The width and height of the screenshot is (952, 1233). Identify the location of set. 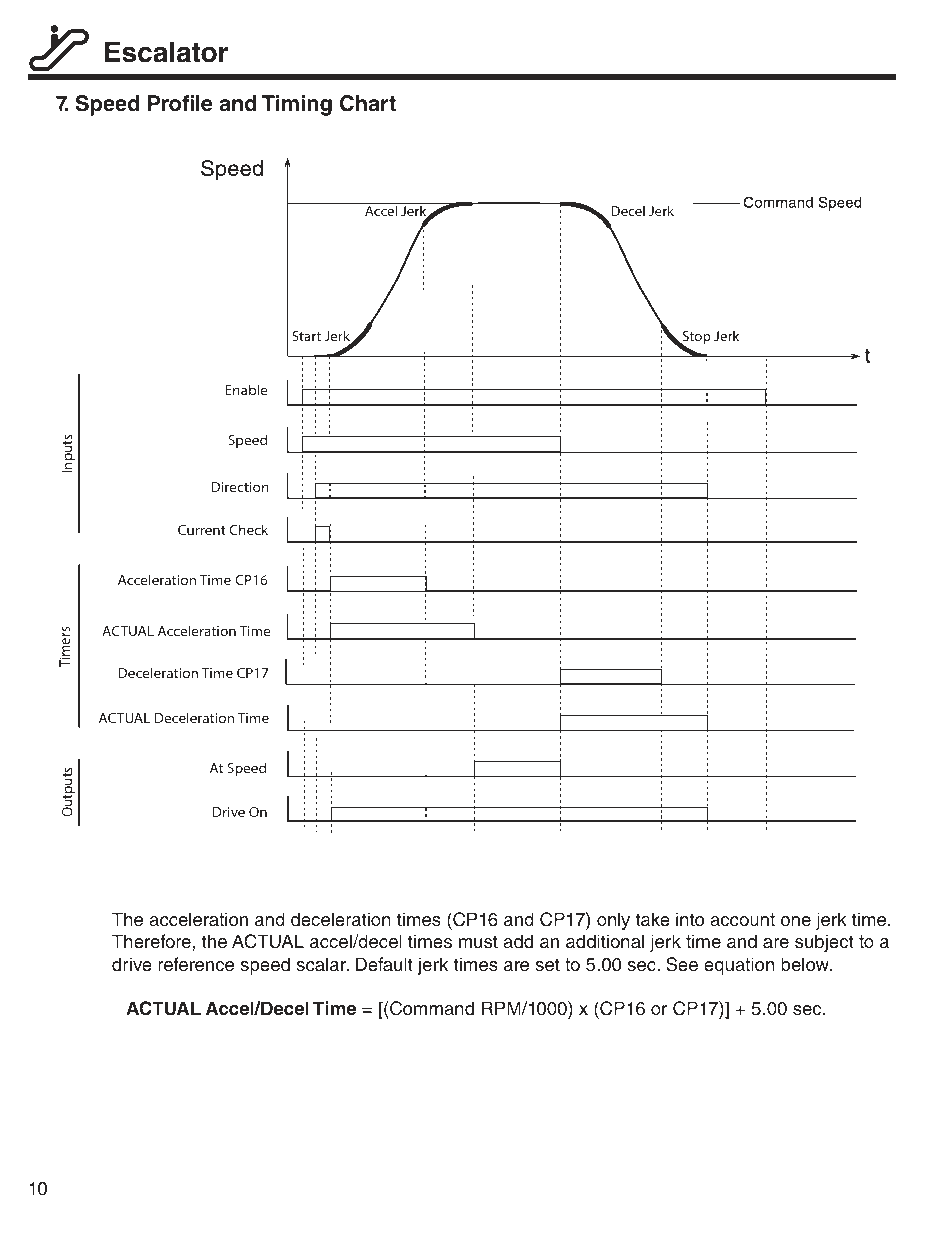
(547, 965).
